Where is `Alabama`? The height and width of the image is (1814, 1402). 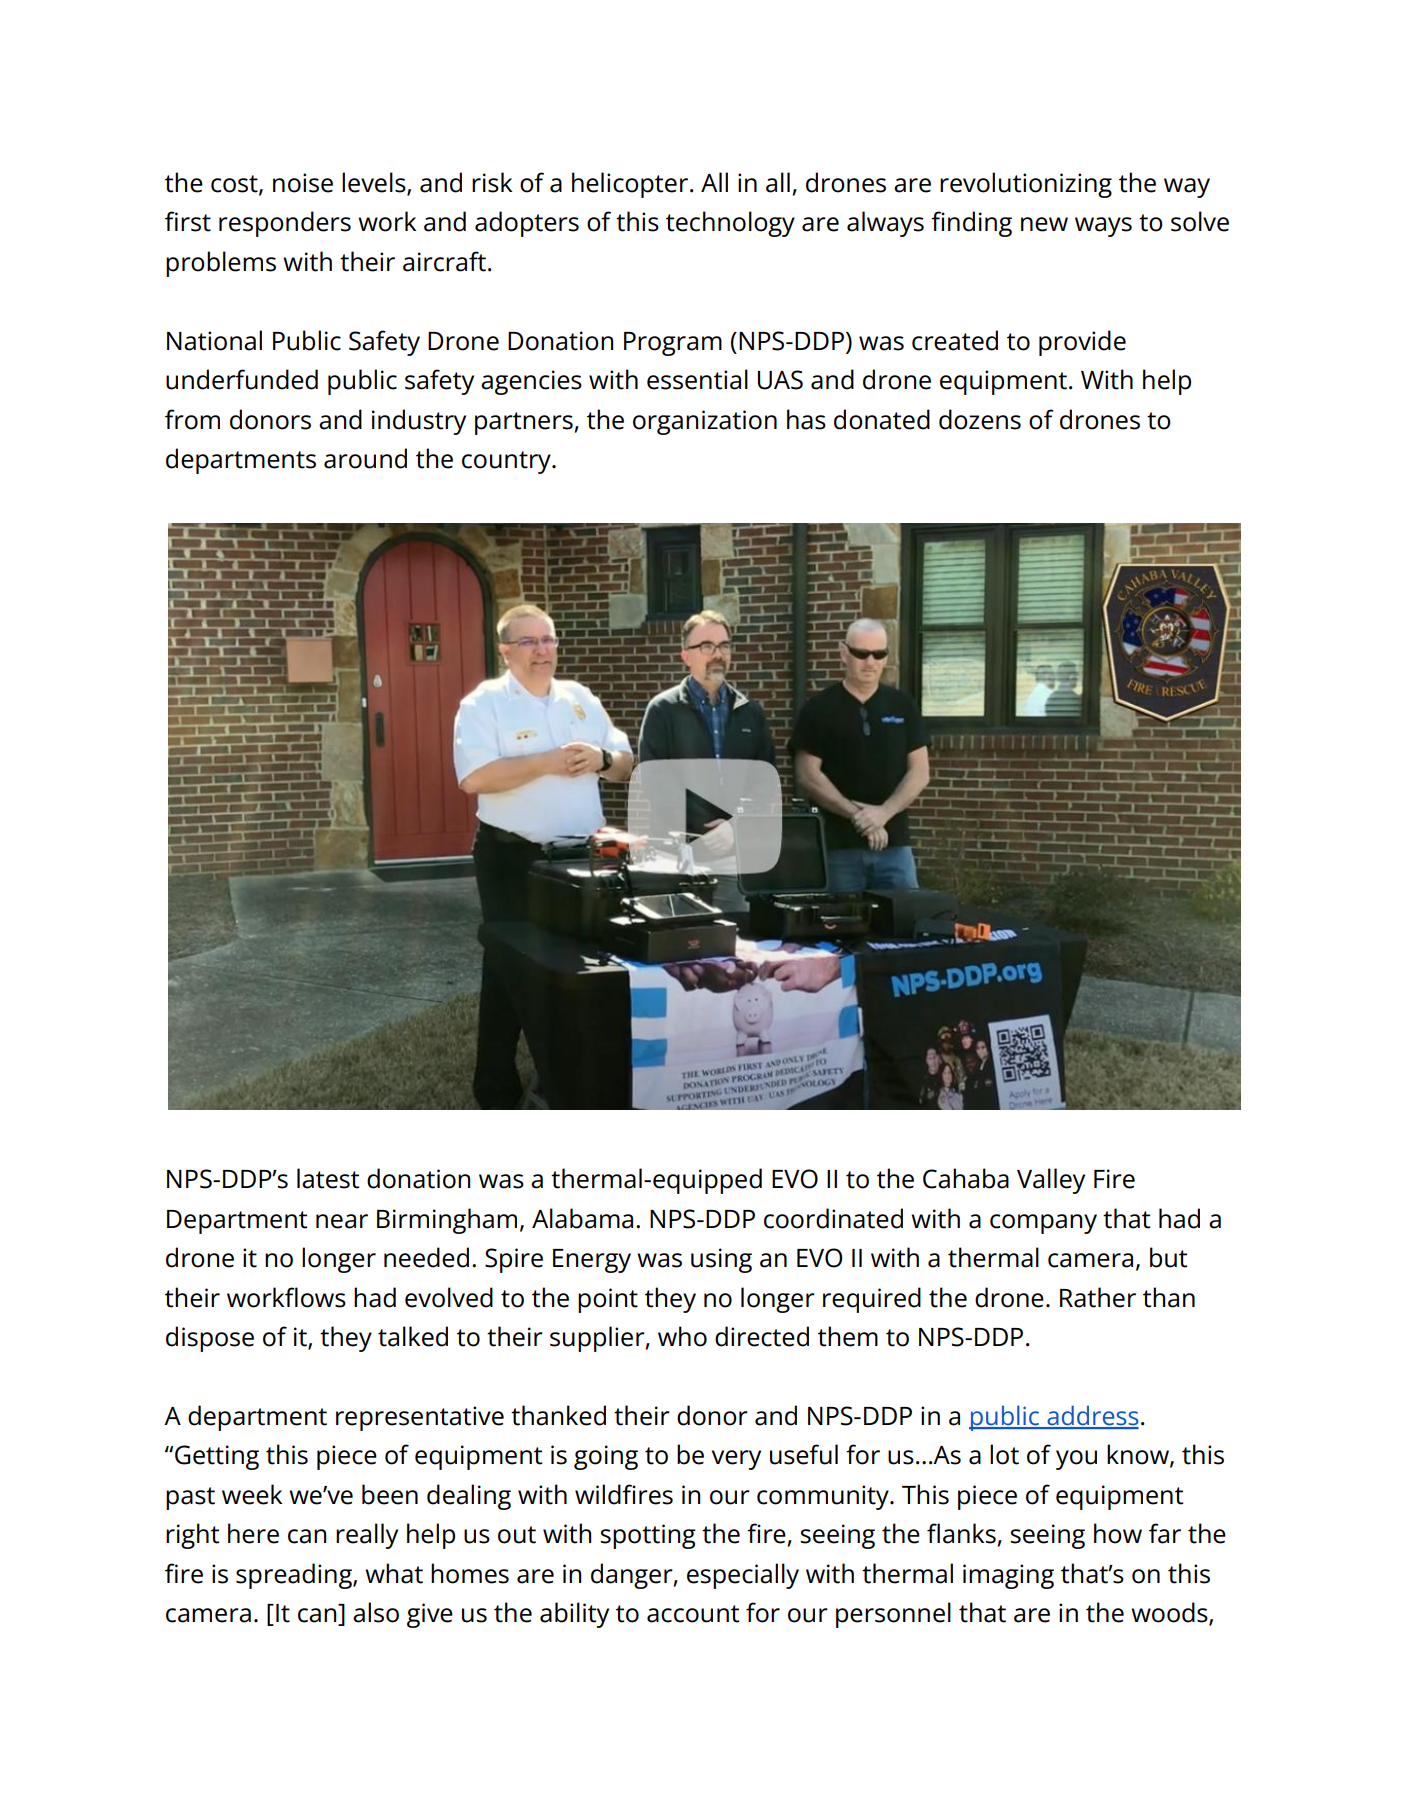
Alabama is located at coordinates (582, 1218).
